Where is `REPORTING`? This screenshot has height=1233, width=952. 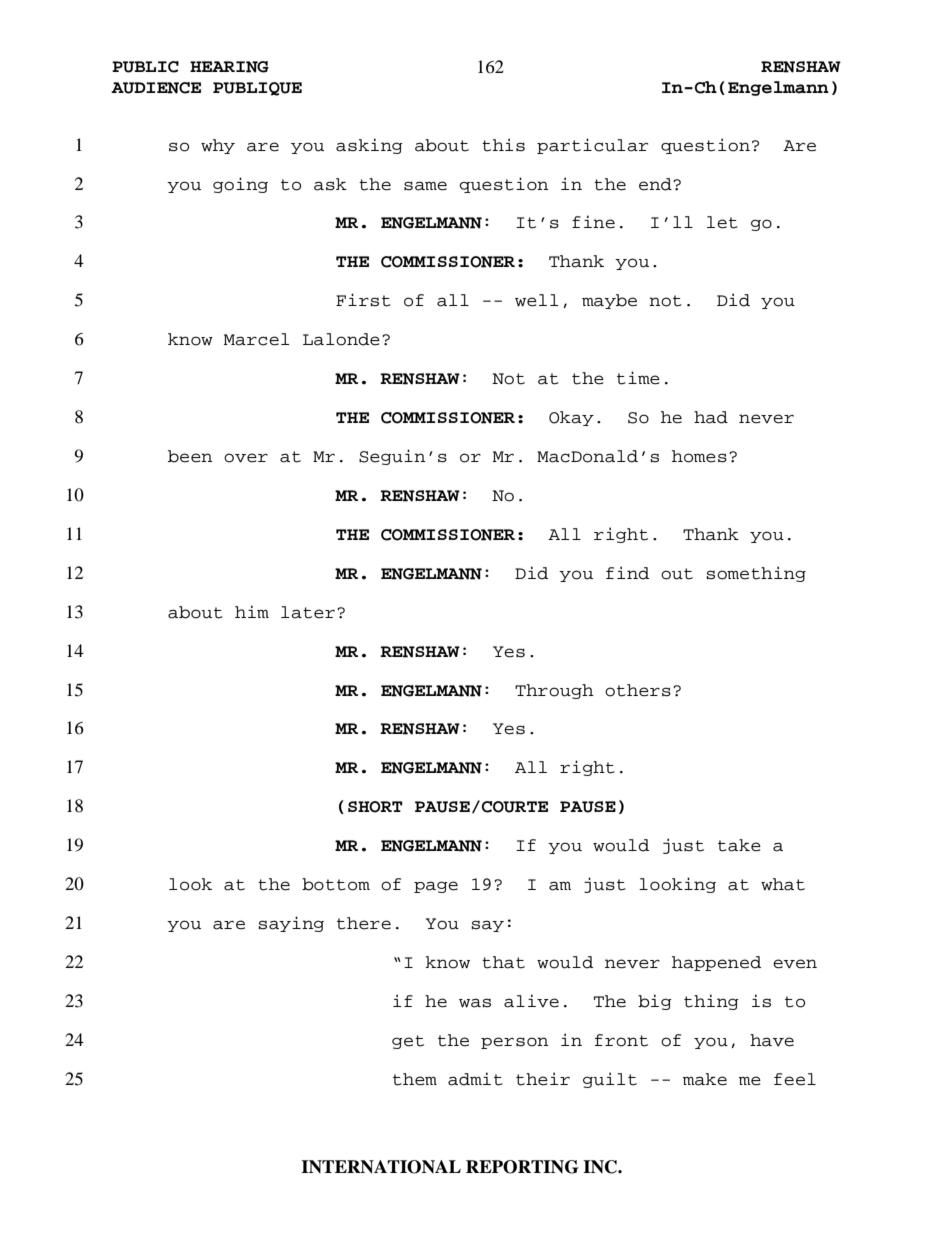
REPORTING is located at coordinates (522, 1167).
